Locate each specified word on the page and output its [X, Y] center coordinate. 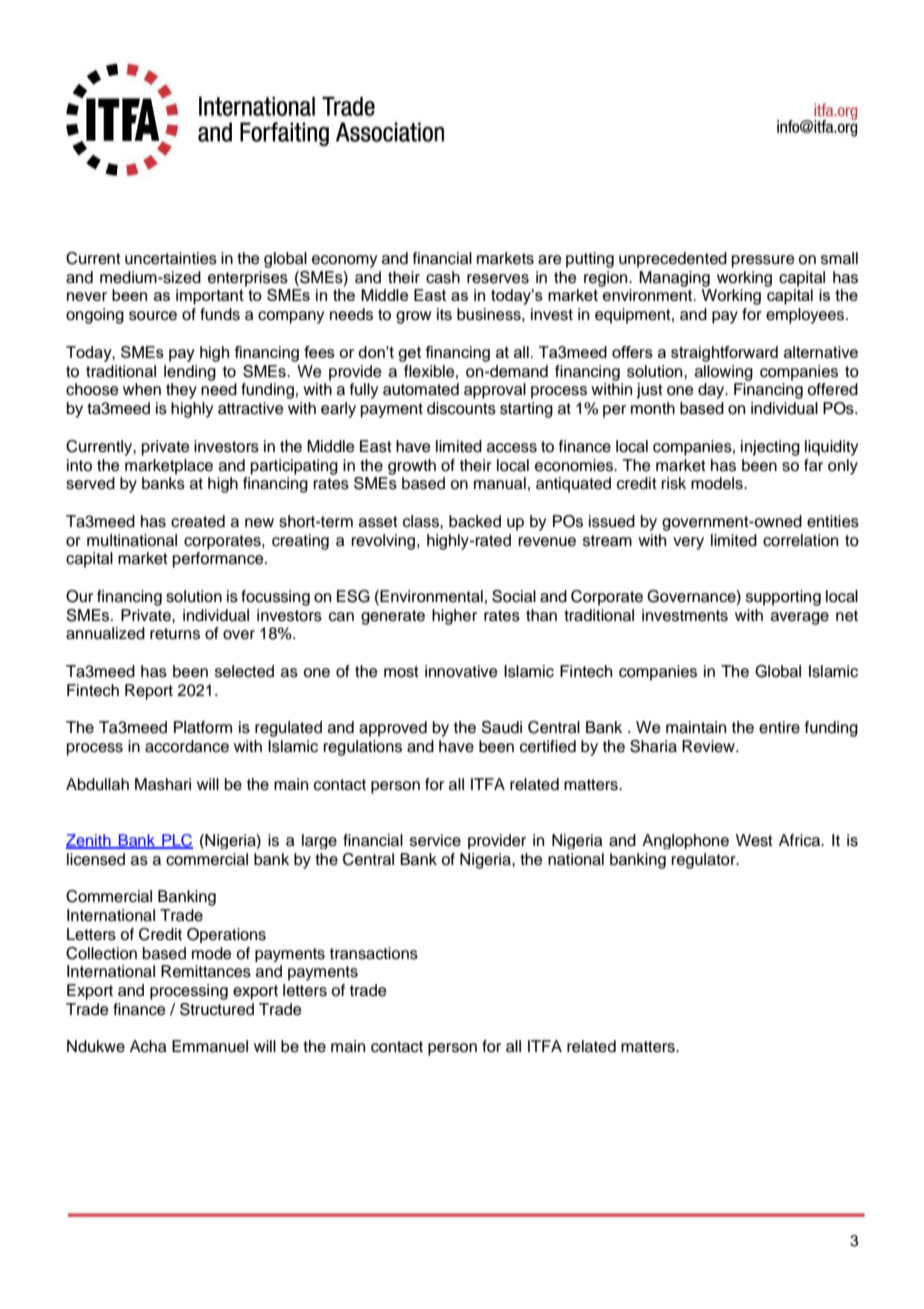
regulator [705, 861]
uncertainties [171, 258]
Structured [217, 1009]
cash [443, 277]
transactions [374, 953]
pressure [763, 261]
